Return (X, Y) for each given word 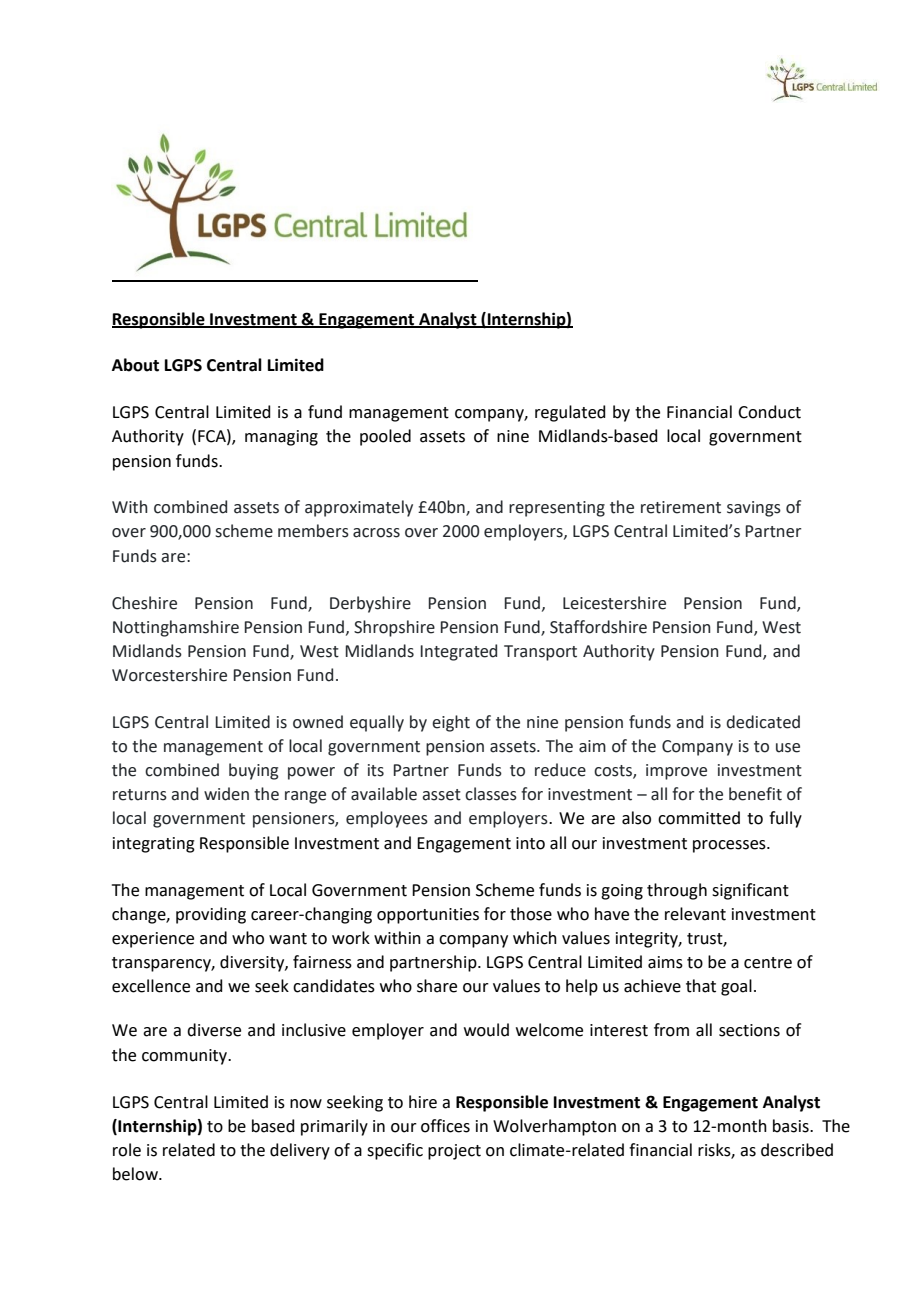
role (127, 1150)
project (454, 1152)
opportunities (428, 916)
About (135, 365)
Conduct (769, 412)
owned (318, 722)
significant (750, 891)
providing (211, 915)
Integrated (459, 652)
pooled (385, 437)
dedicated (763, 722)
